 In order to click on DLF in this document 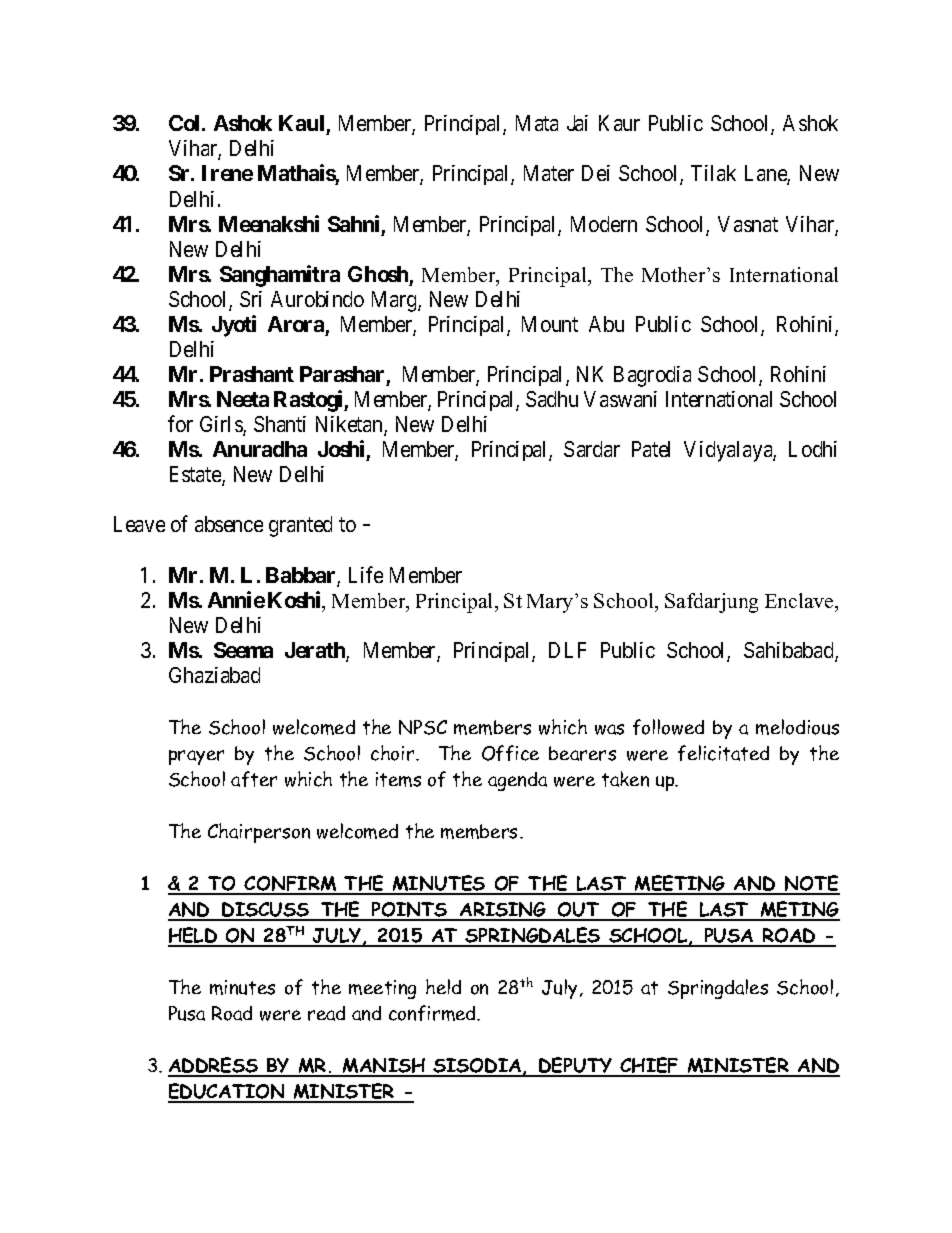, I will do `click(567, 650)`.
